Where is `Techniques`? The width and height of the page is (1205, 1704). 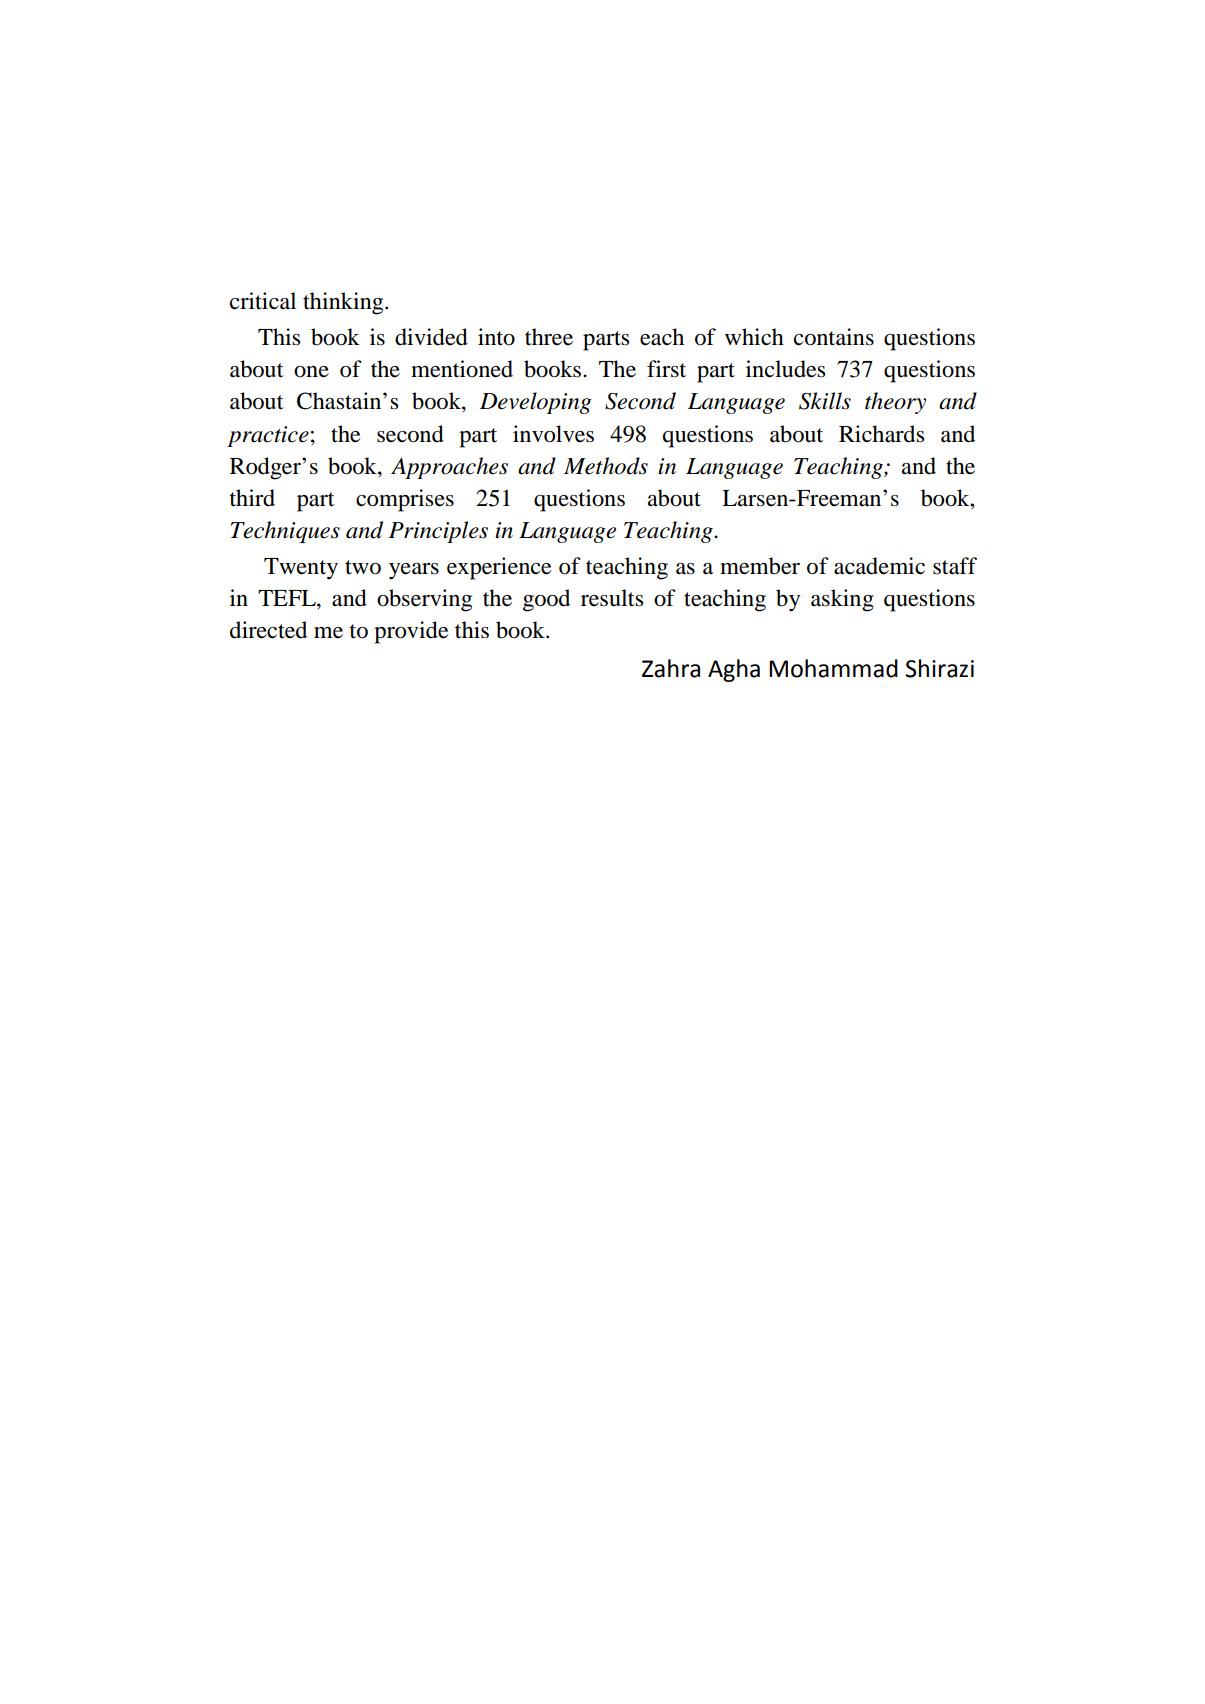 Techniques is located at coordinates (285, 532).
